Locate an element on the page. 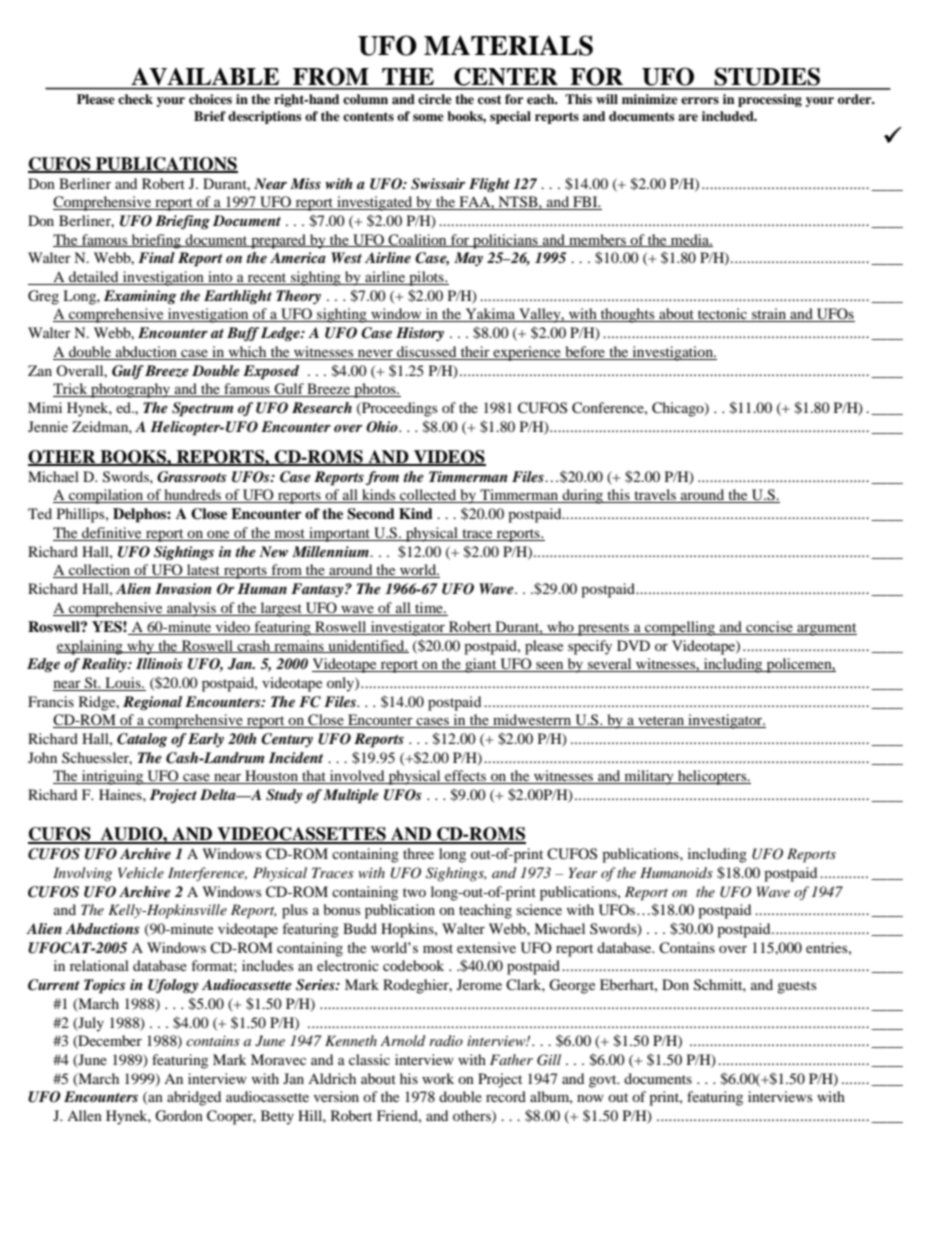  time is located at coordinates (430, 607).
